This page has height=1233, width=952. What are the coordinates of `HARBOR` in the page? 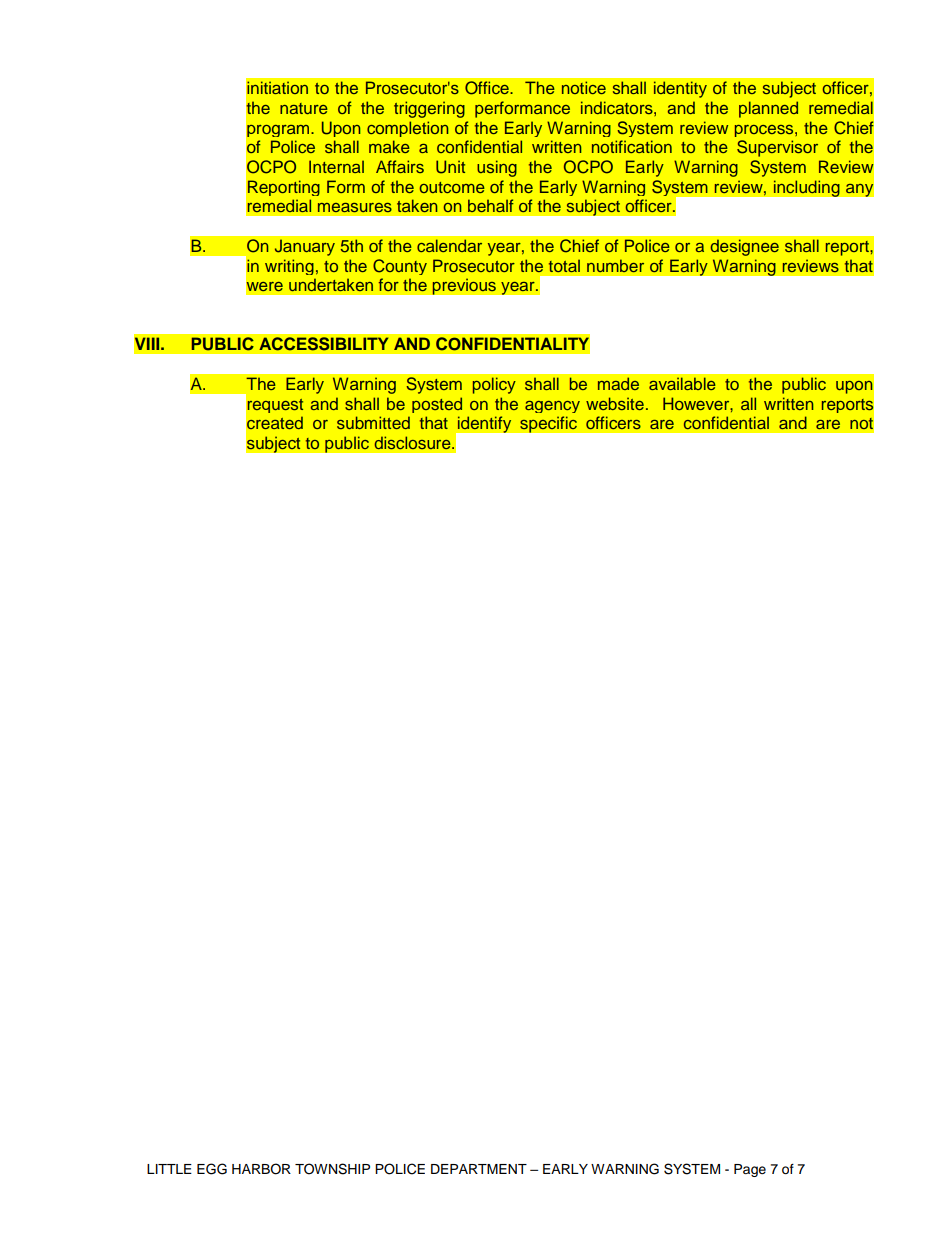 It's located at (261, 1169).
